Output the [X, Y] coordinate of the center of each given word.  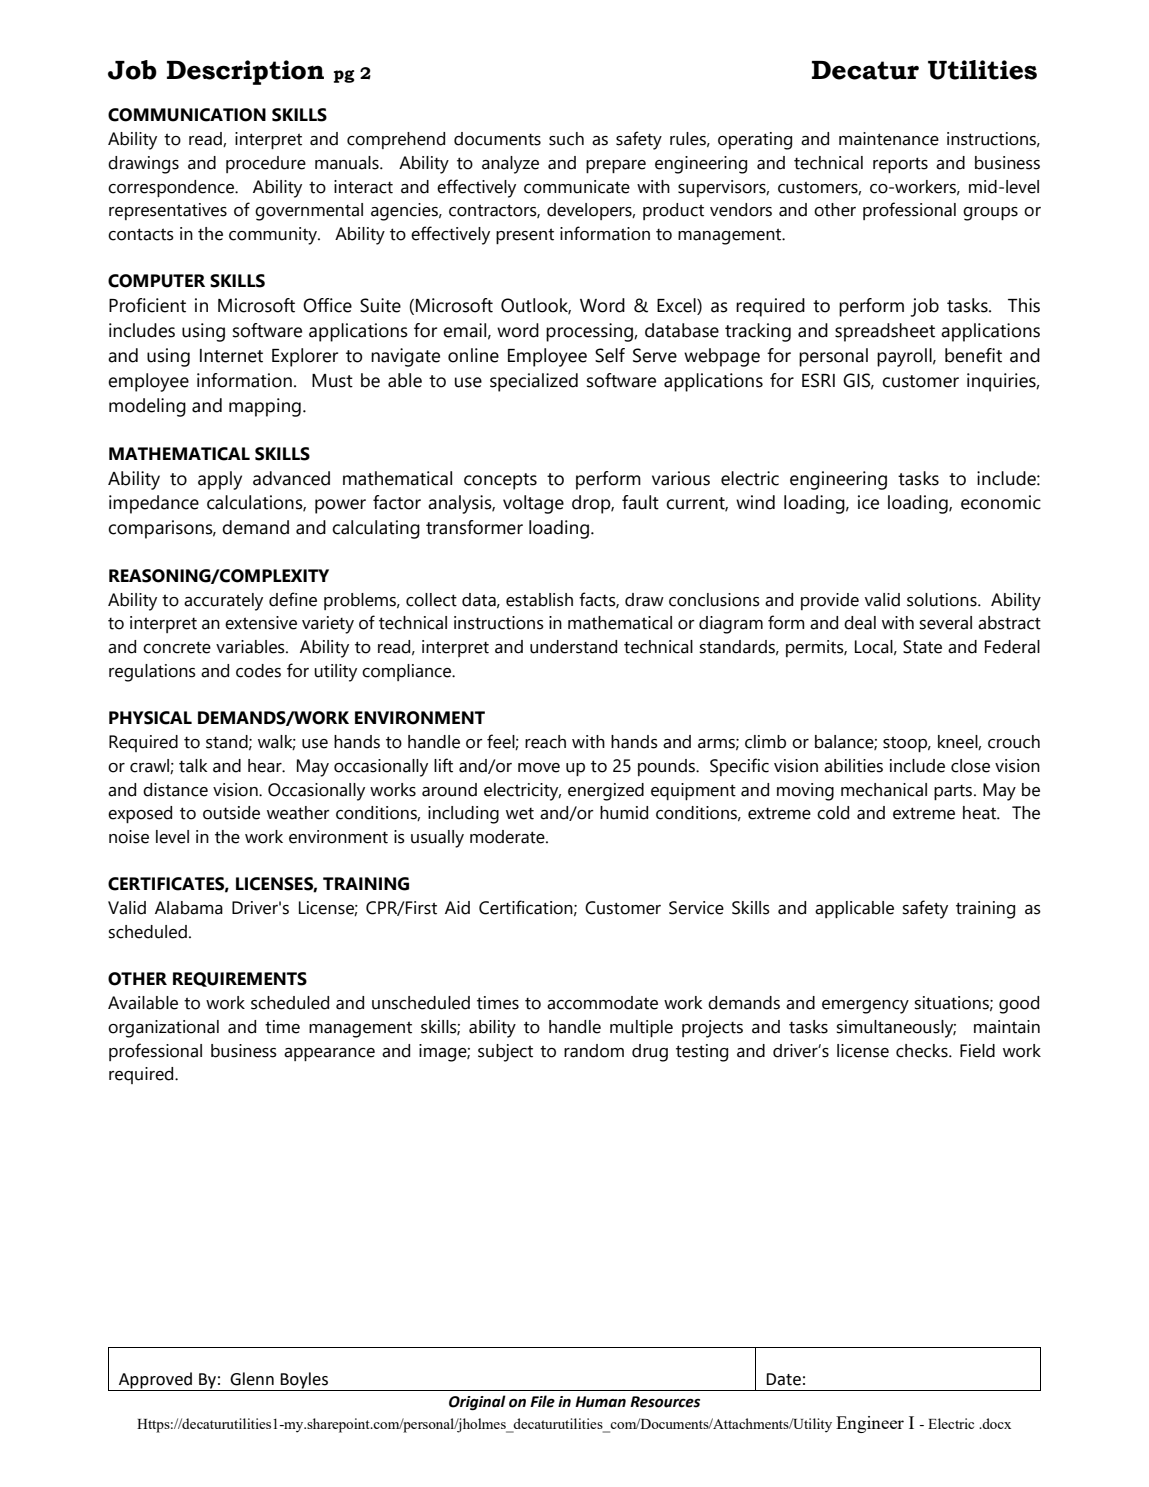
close [970, 766]
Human [600, 1402]
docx [996, 1423]
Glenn [252, 1379]
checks [923, 1051]
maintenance [889, 139]
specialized [534, 382]
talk [193, 766]
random [594, 1051]
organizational [163, 1029]
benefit [973, 355]
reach [545, 742]
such [566, 139]
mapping [265, 407]
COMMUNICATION [187, 115]
